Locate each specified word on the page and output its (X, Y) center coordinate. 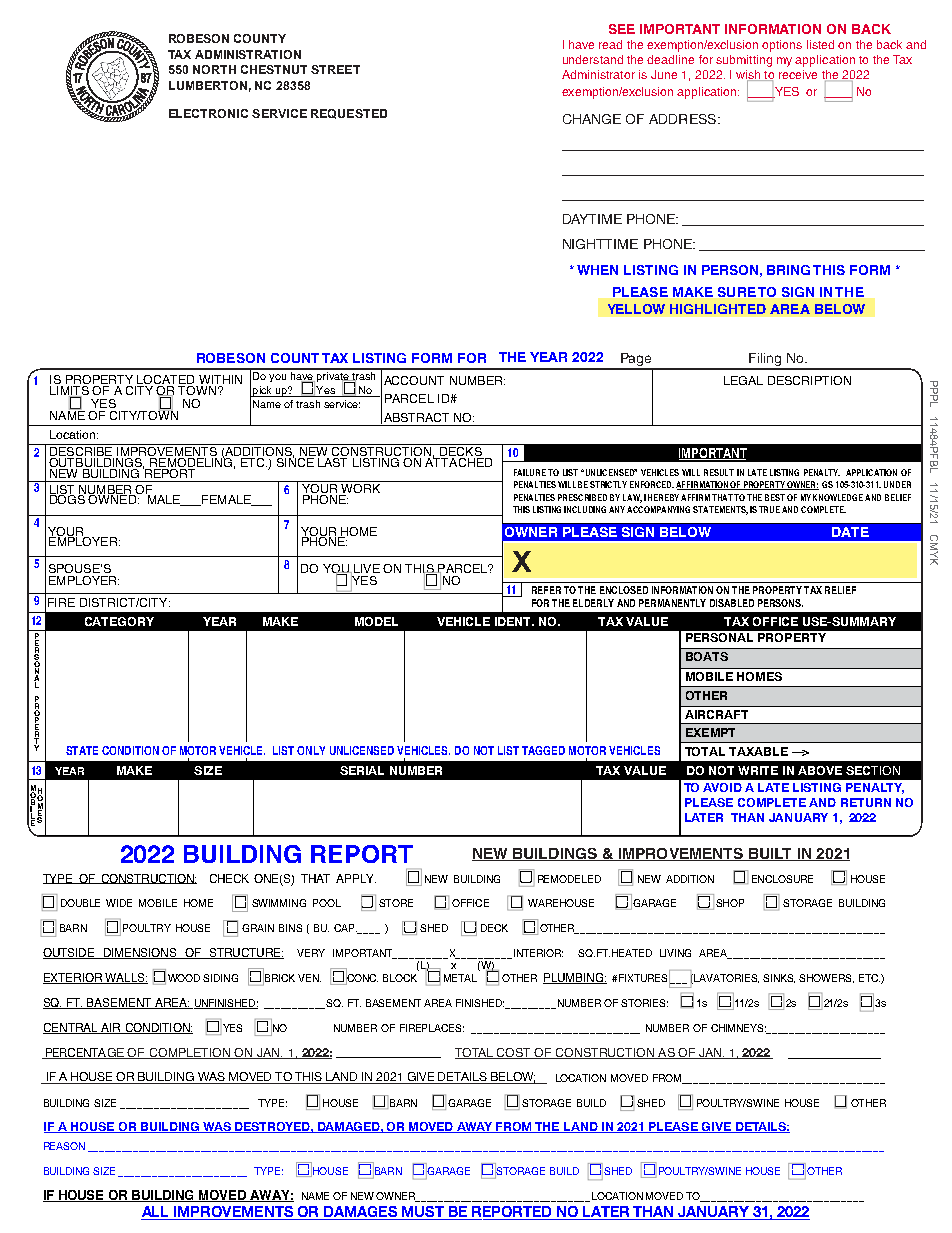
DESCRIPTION (809, 380)
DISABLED (732, 603)
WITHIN (219, 381)
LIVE (367, 568)
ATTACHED (458, 461)
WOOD (184, 978)
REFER (546, 590)
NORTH (214, 69)
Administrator (598, 74)
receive (798, 74)
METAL (460, 978)
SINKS (779, 978)
